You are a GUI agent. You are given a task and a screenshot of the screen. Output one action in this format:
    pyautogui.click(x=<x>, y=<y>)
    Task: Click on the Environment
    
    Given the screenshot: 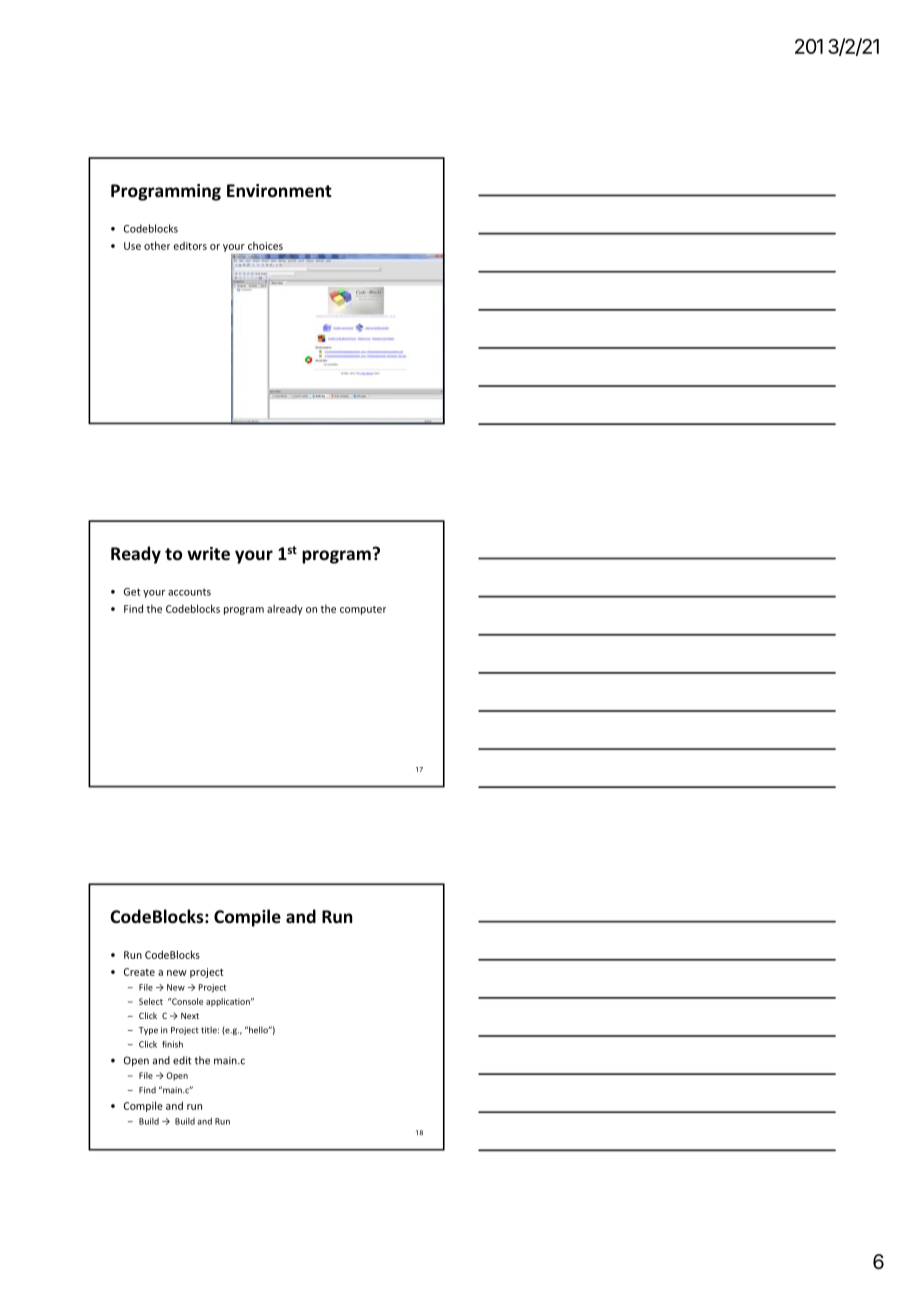 What is the action you would take?
    pyautogui.click(x=279, y=191)
